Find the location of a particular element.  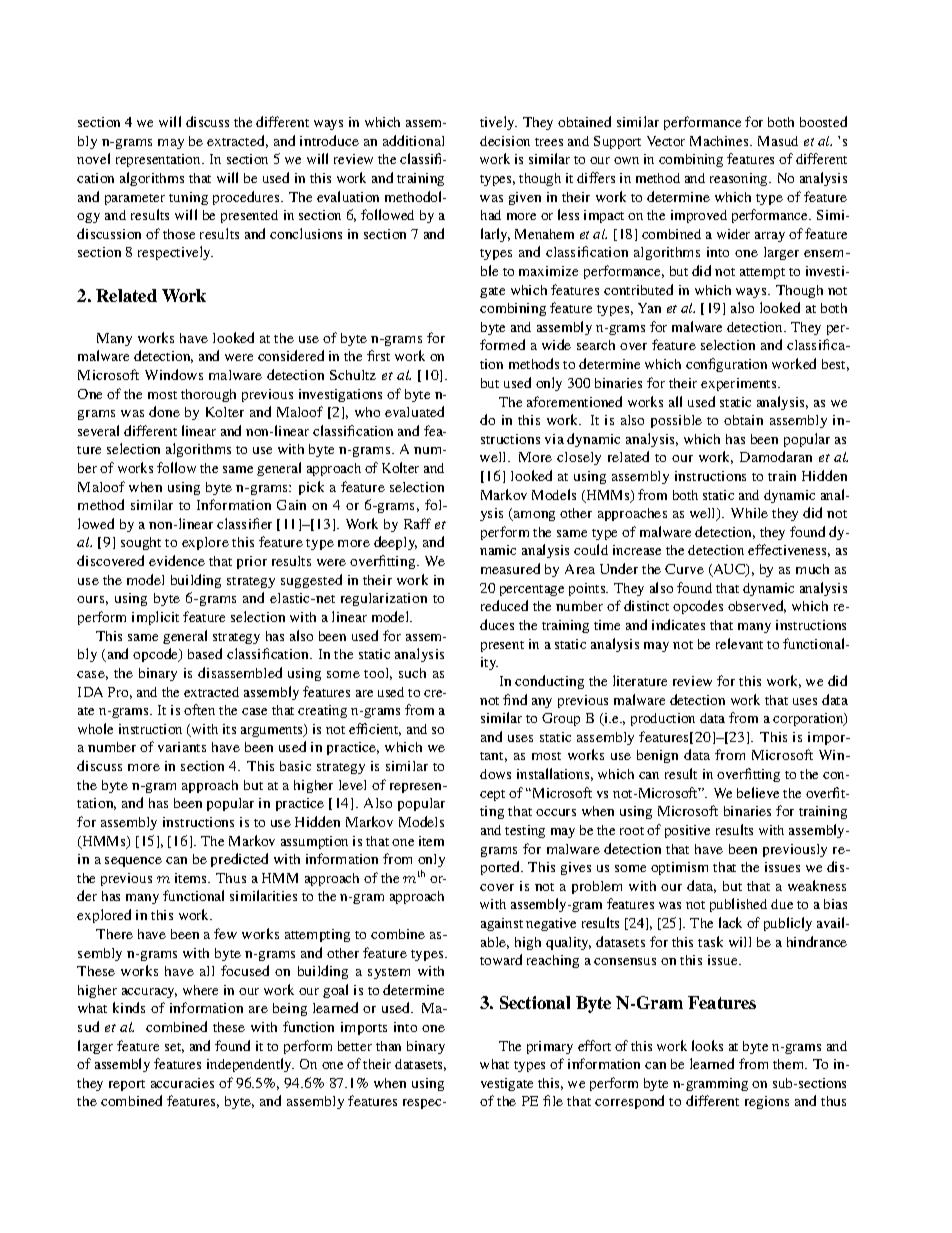

implicit is located at coordinates (155, 618).
